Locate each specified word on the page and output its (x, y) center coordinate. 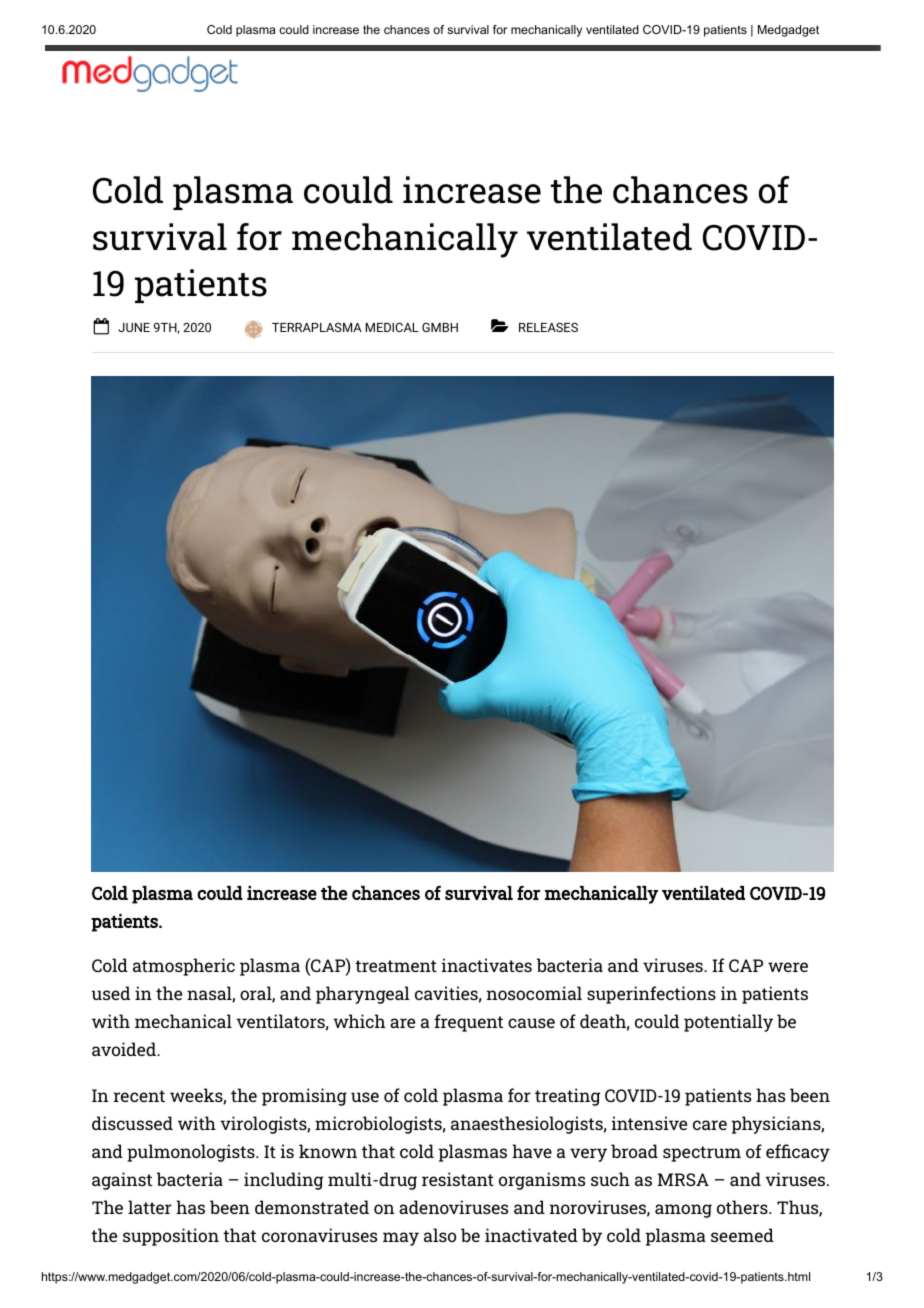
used (111, 993)
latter (150, 1207)
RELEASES (548, 327)
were (788, 967)
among (683, 1211)
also (440, 1235)
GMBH (440, 327)
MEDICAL (392, 327)
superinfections (651, 995)
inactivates (487, 965)
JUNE (134, 327)
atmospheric (184, 967)
